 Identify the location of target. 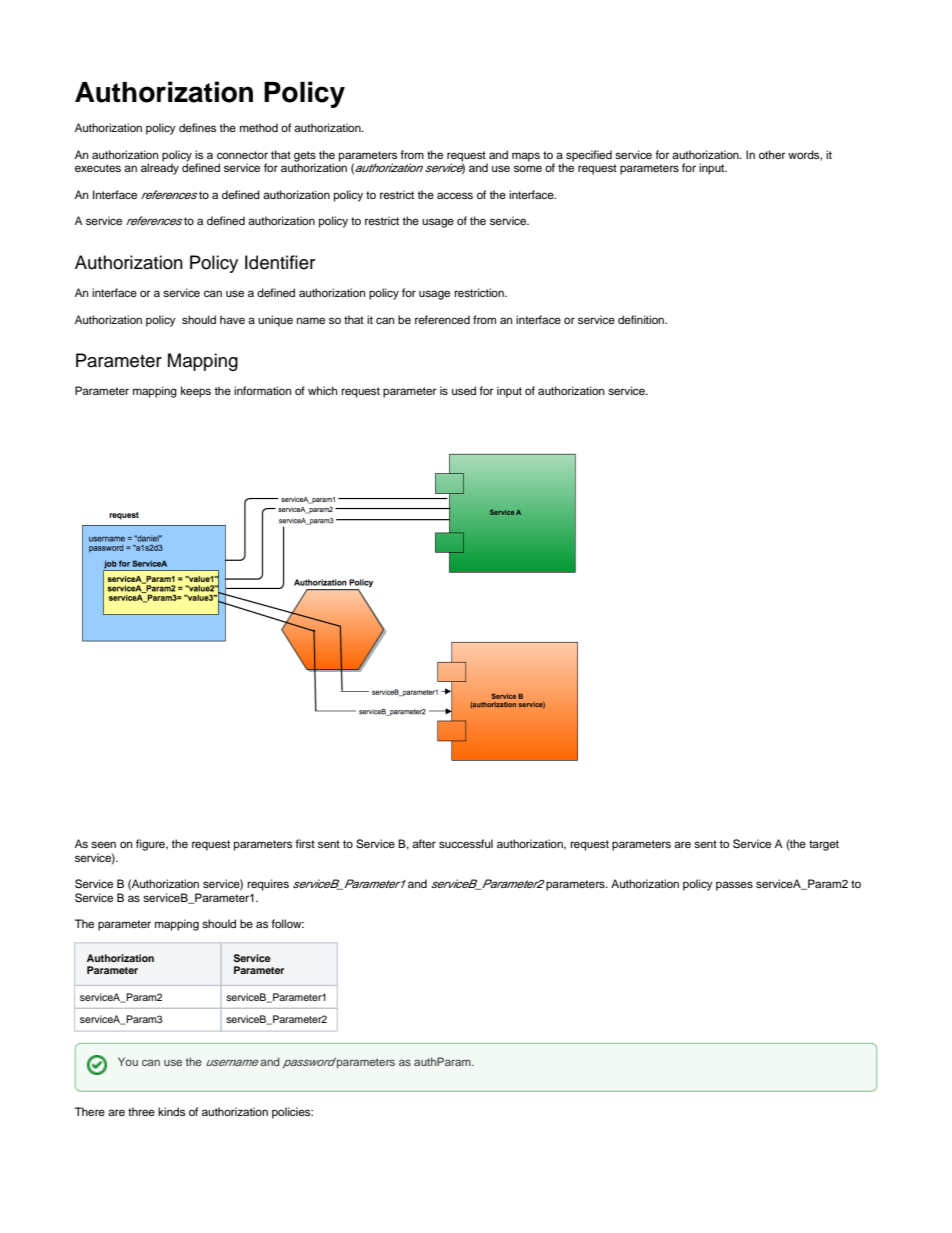
(824, 845).
